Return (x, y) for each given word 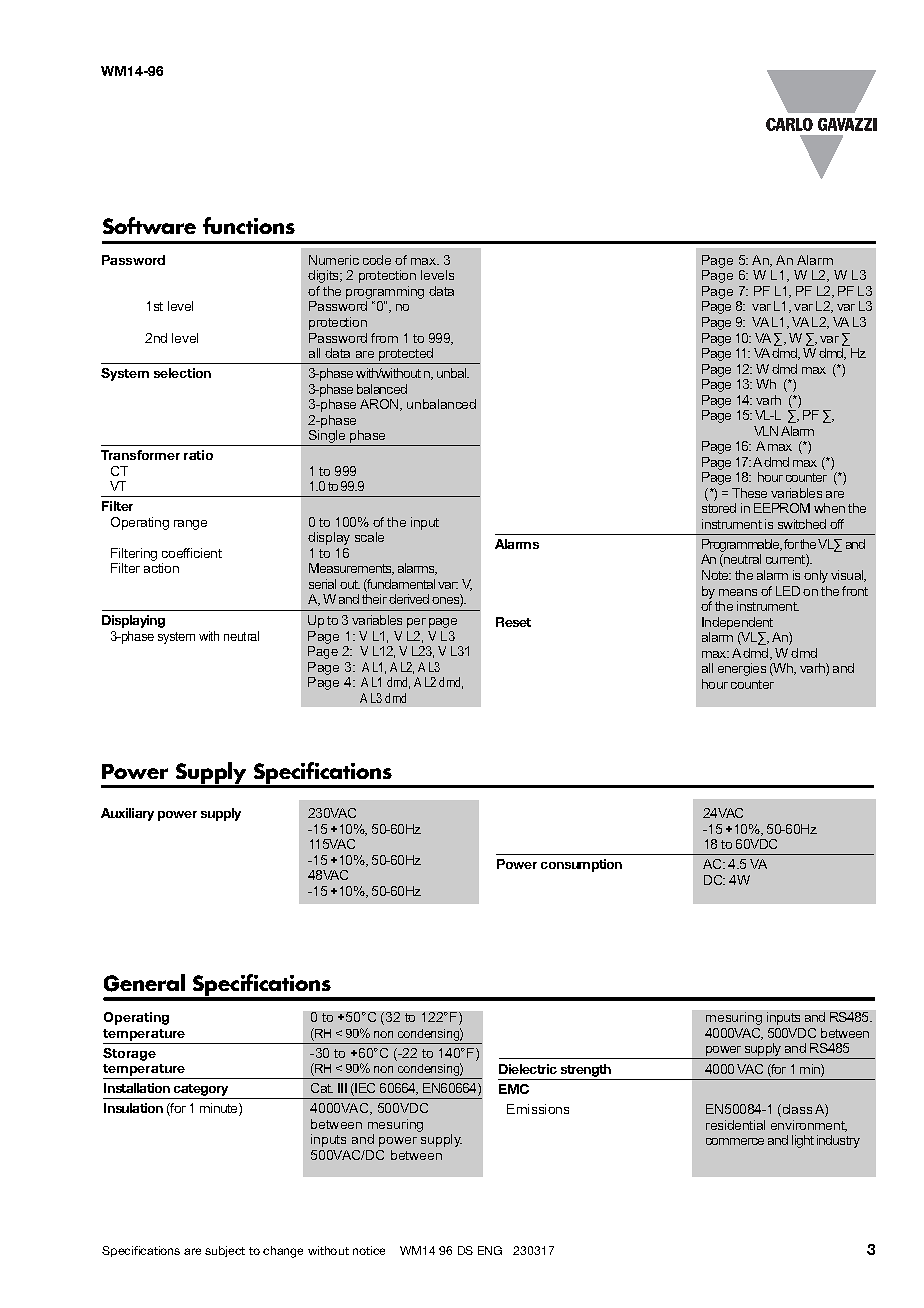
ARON (380, 405)
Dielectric (528, 1069)
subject (225, 1251)
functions (249, 225)
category (201, 1091)
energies (742, 669)
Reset (513, 622)
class (796, 1110)
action (161, 568)
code (377, 260)
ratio (198, 455)
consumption (581, 865)
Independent (737, 623)
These (749, 493)
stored (719, 508)
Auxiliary (127, 814)
